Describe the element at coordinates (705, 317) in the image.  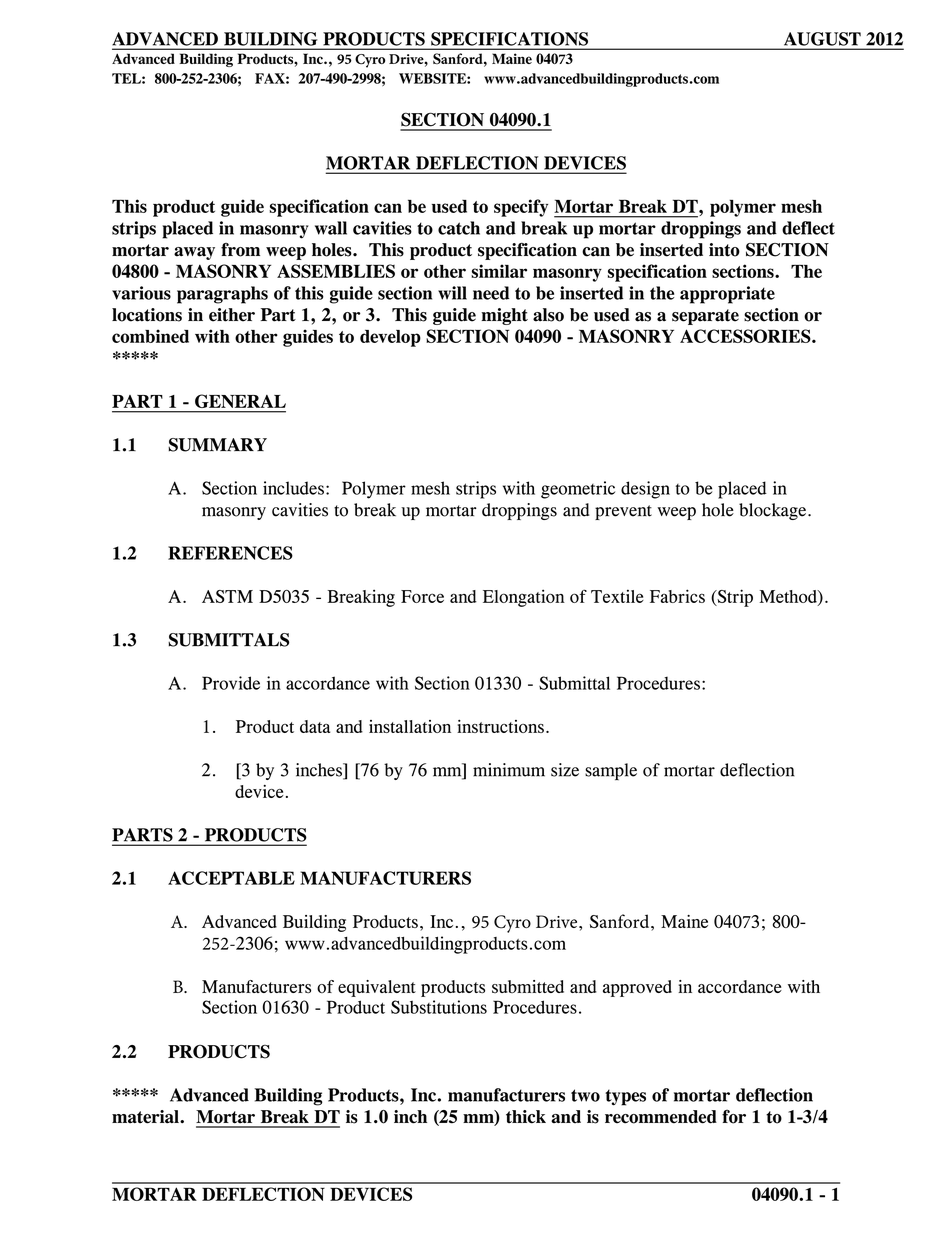
I see `separate` at that location.
